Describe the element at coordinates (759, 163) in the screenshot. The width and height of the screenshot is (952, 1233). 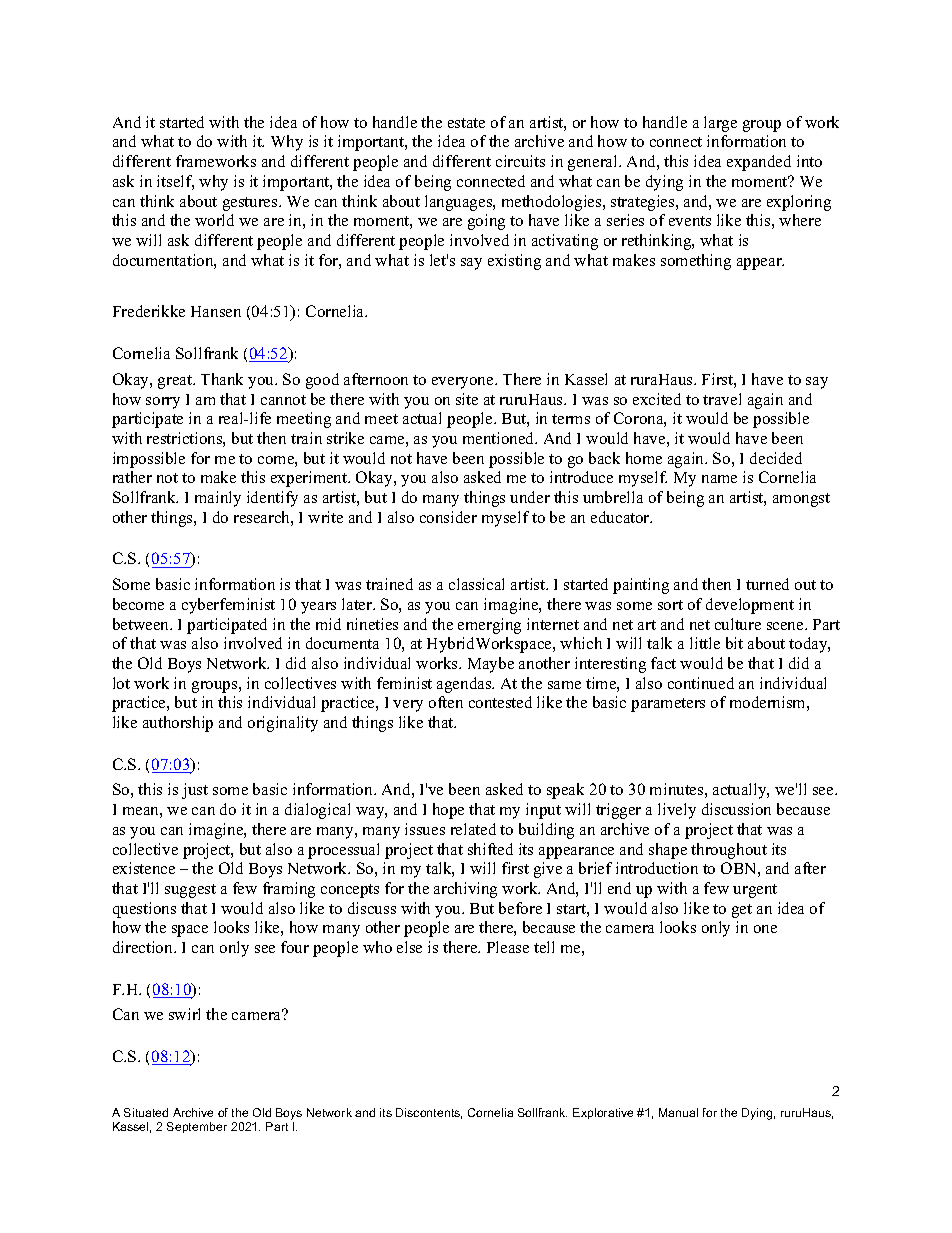
I see `expanded` at that location.
